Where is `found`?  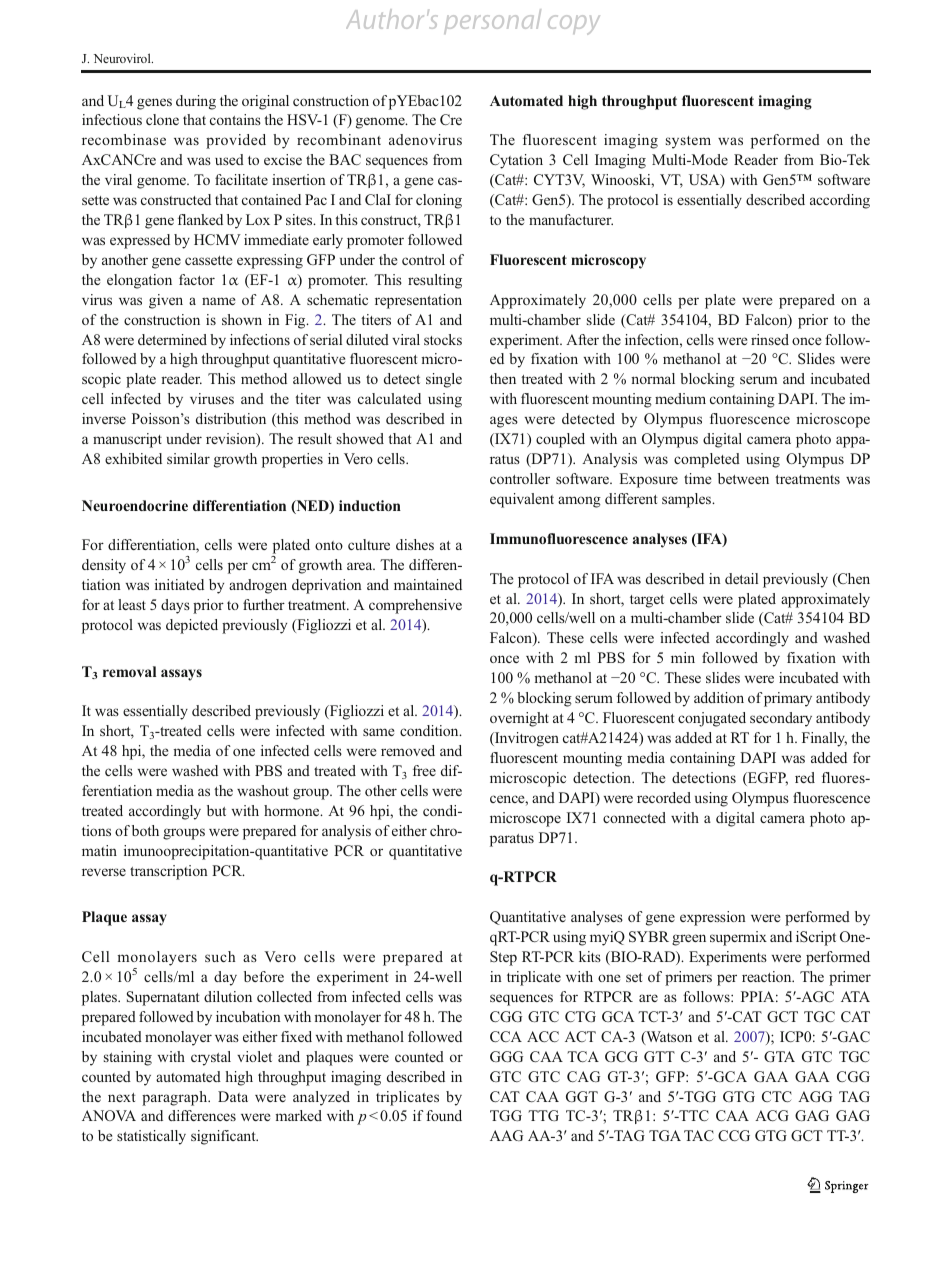
found is located at coordinates (444, 1115).
